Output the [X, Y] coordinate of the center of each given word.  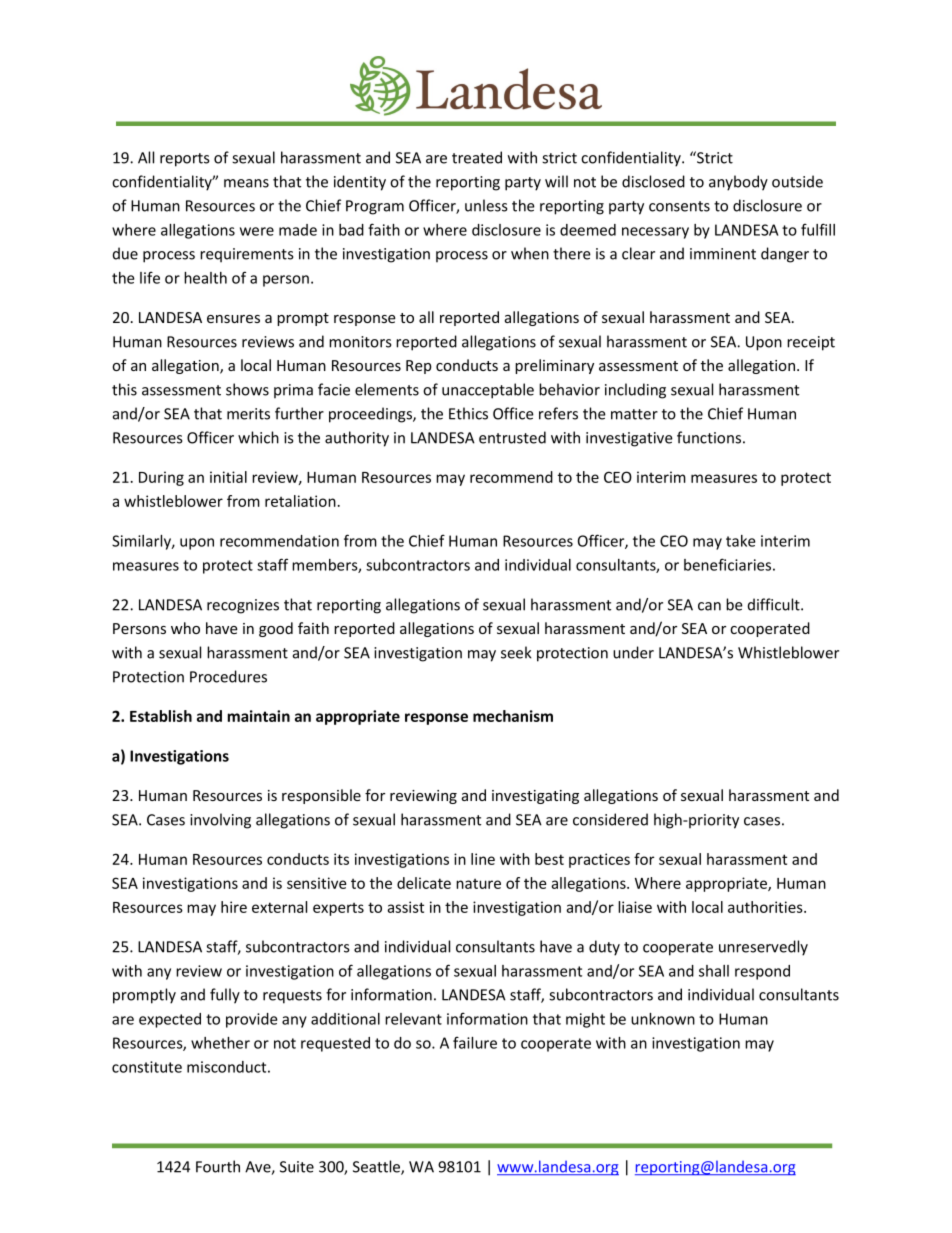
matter [634, 414]
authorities [766, 907]
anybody [738, 183]
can [709, 606]
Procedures [228, 676]
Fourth [218, 1166]
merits [248, 414]
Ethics [468, 413]
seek [516, 652]
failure [475, 1042]
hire [234, 907]
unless [486, 205]
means [246, 183]
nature [478, 884]
